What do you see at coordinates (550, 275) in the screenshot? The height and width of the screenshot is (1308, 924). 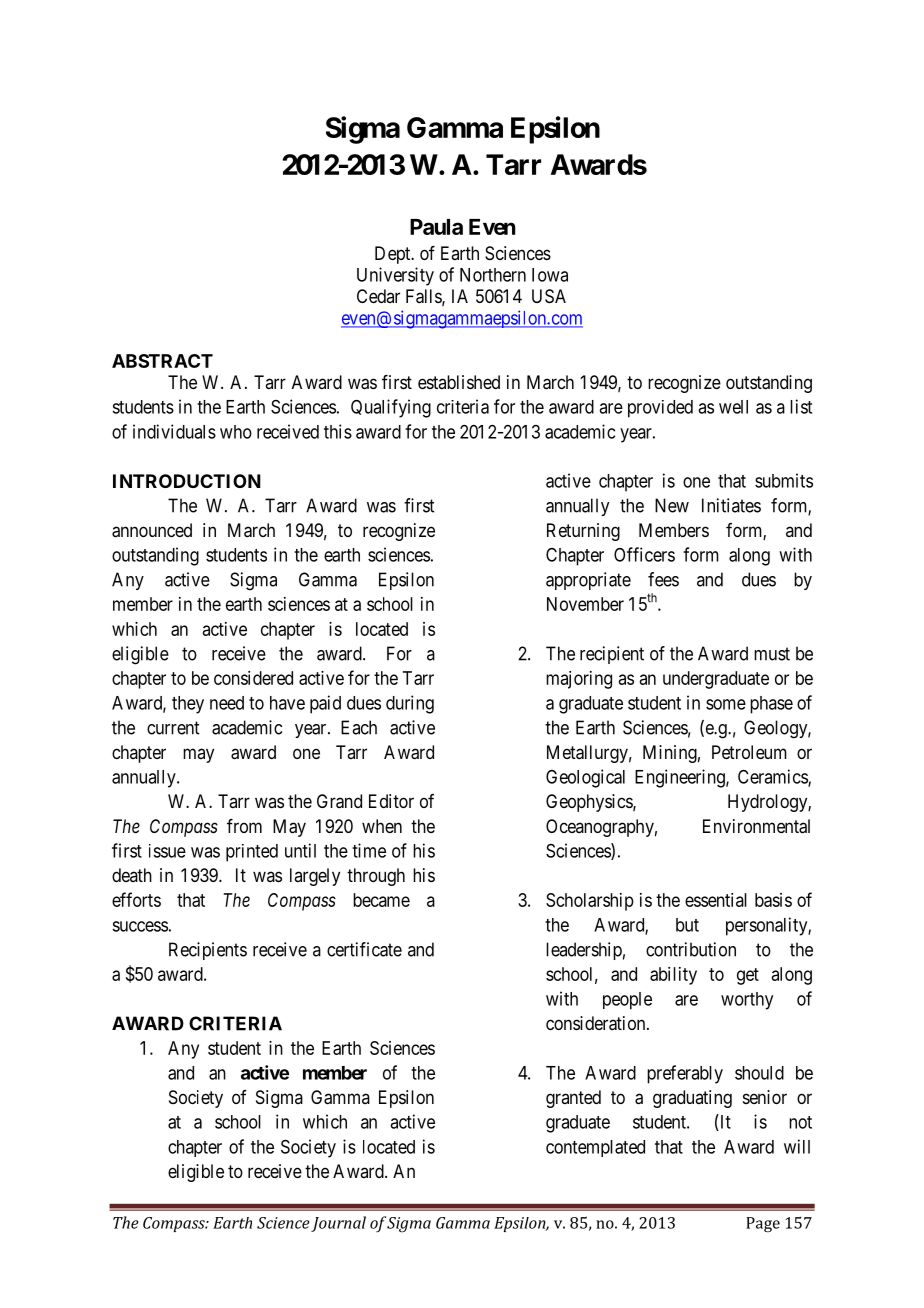 I see `Iowa` at bounding box center [550, 275].
